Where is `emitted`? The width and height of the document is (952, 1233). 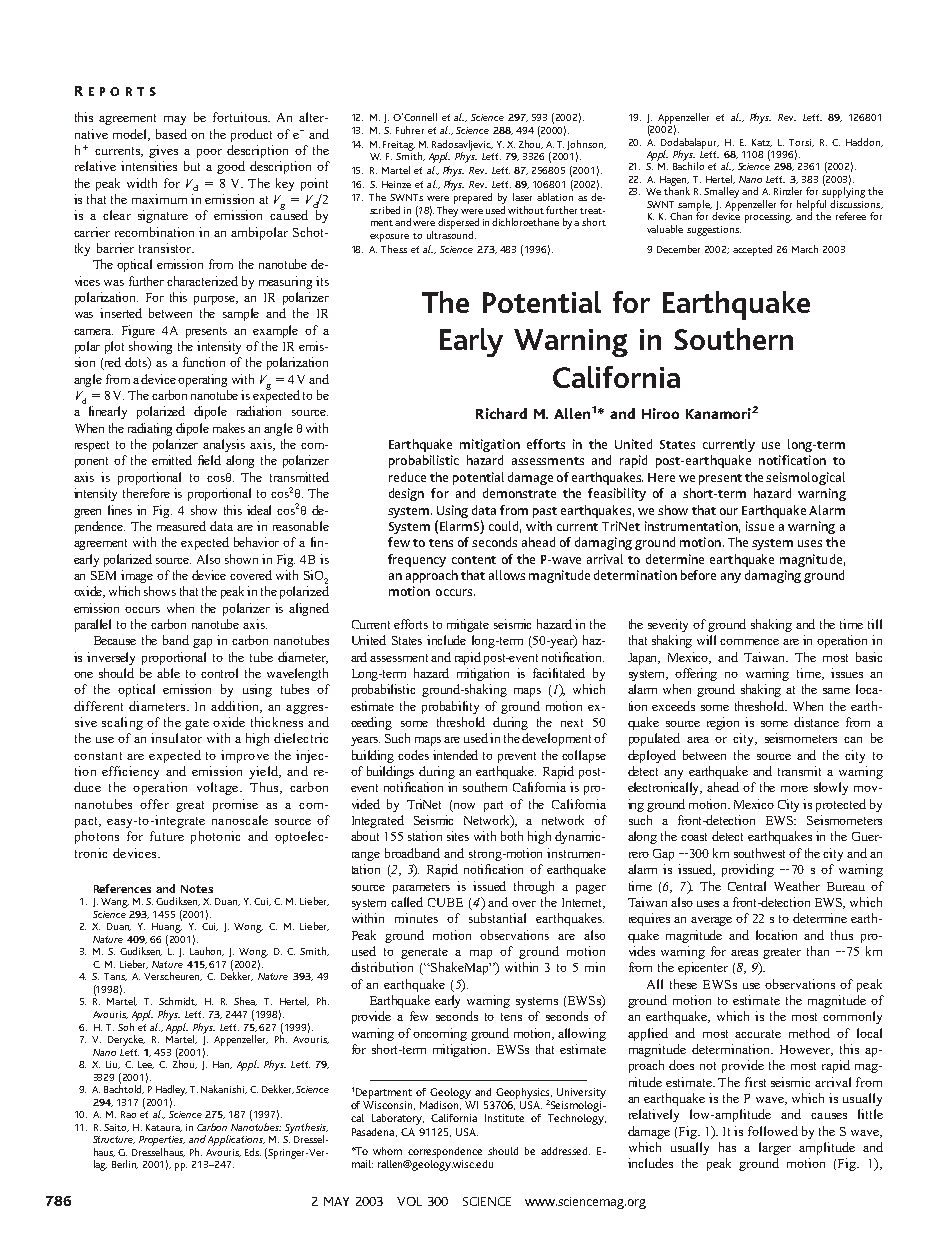
emitted is located at coordinates (172, 460).
